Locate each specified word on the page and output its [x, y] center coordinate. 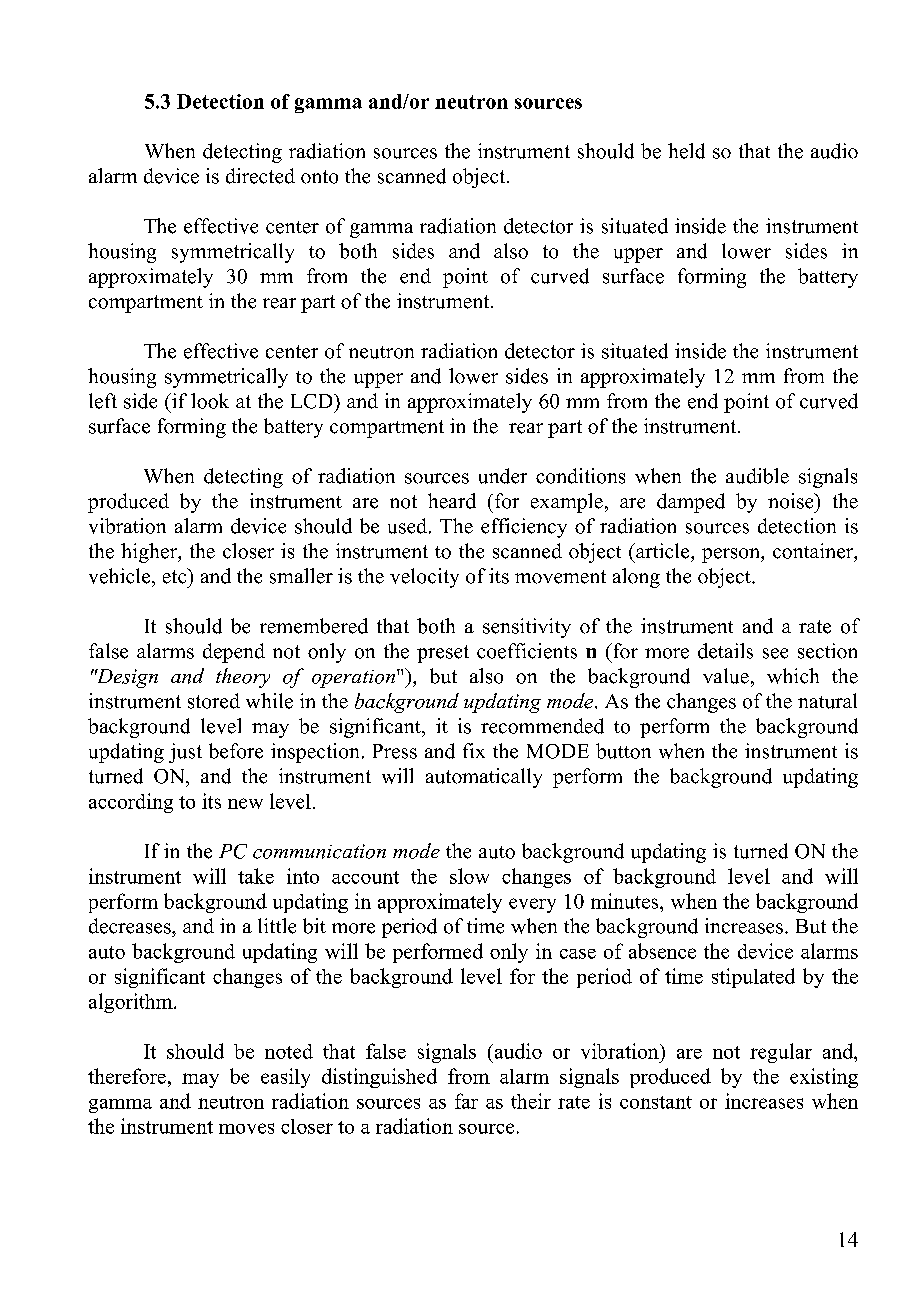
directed [260, 176]
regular [781, 1053]
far [466, 1101]
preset [443, 654]
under [503, 476]
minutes [626, 901]
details [725, 651]
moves [246, 1128]
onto [319, 177]
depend [234, 653]
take [256, 876]
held [686, 151]
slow [469, 876]
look [210, 401]
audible [757, 476]
